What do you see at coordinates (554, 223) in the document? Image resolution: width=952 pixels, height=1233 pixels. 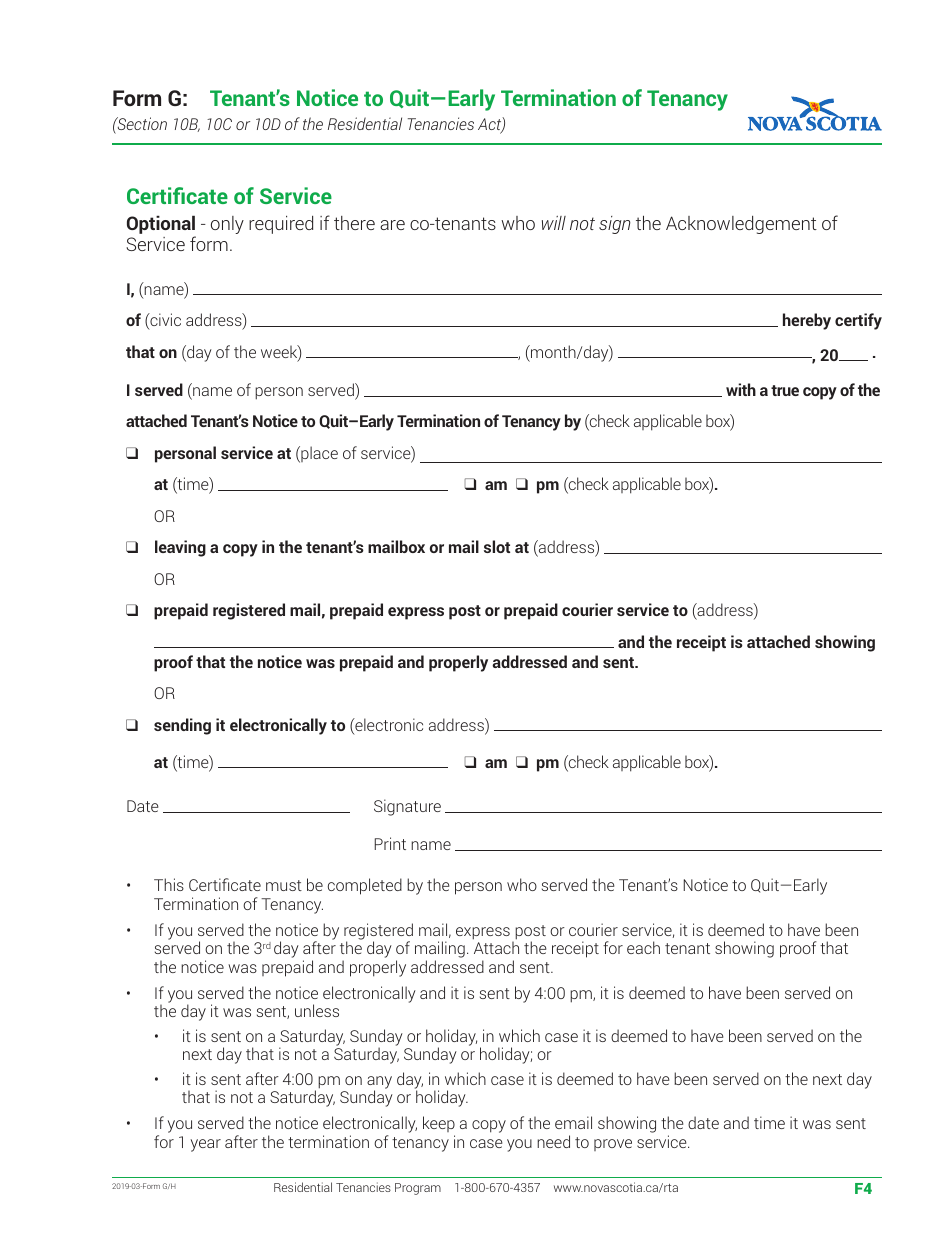 I see `will` at bounding box center [554, 223].
